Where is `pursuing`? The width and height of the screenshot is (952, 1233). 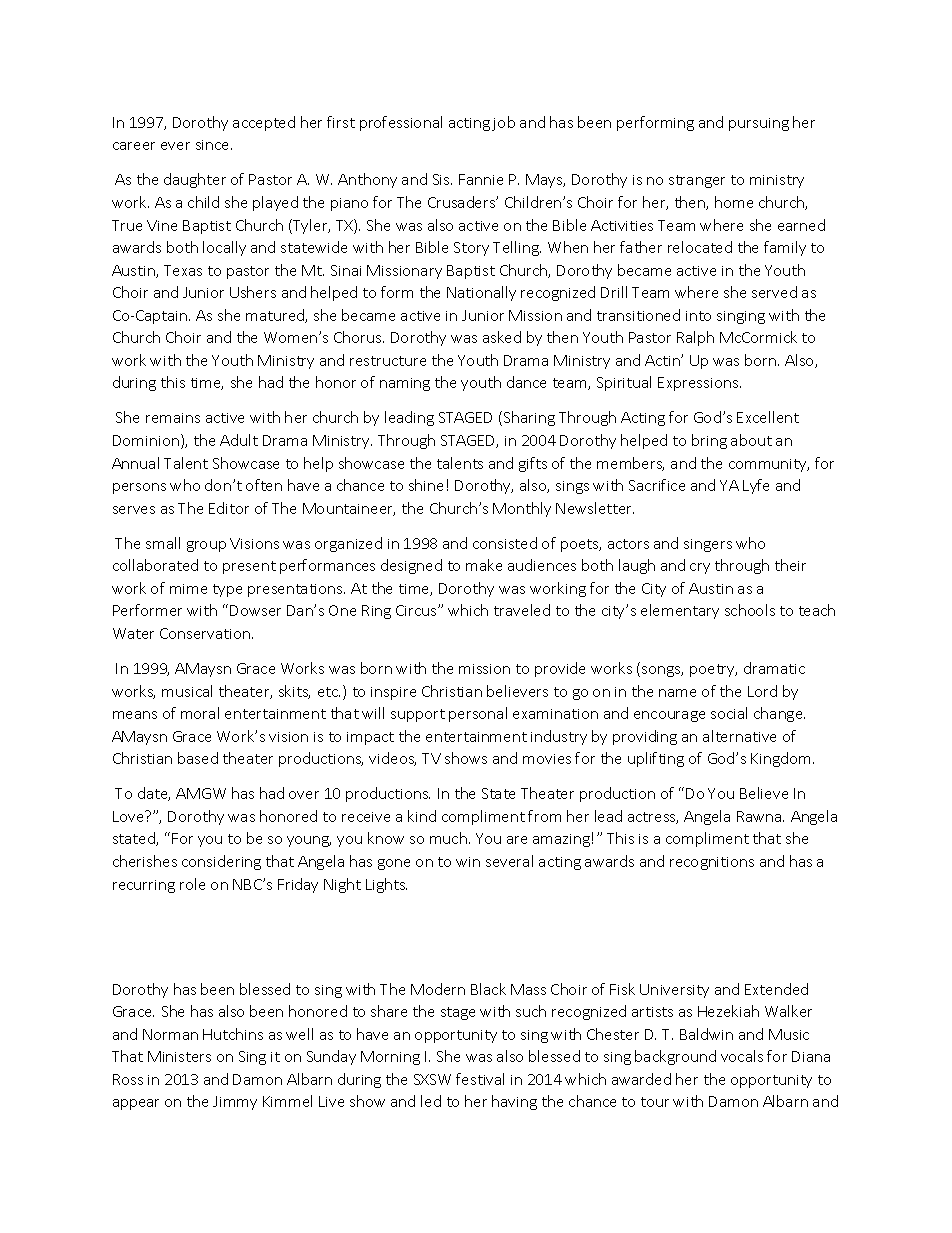
pursuing is located at coordinates (759, 124).
